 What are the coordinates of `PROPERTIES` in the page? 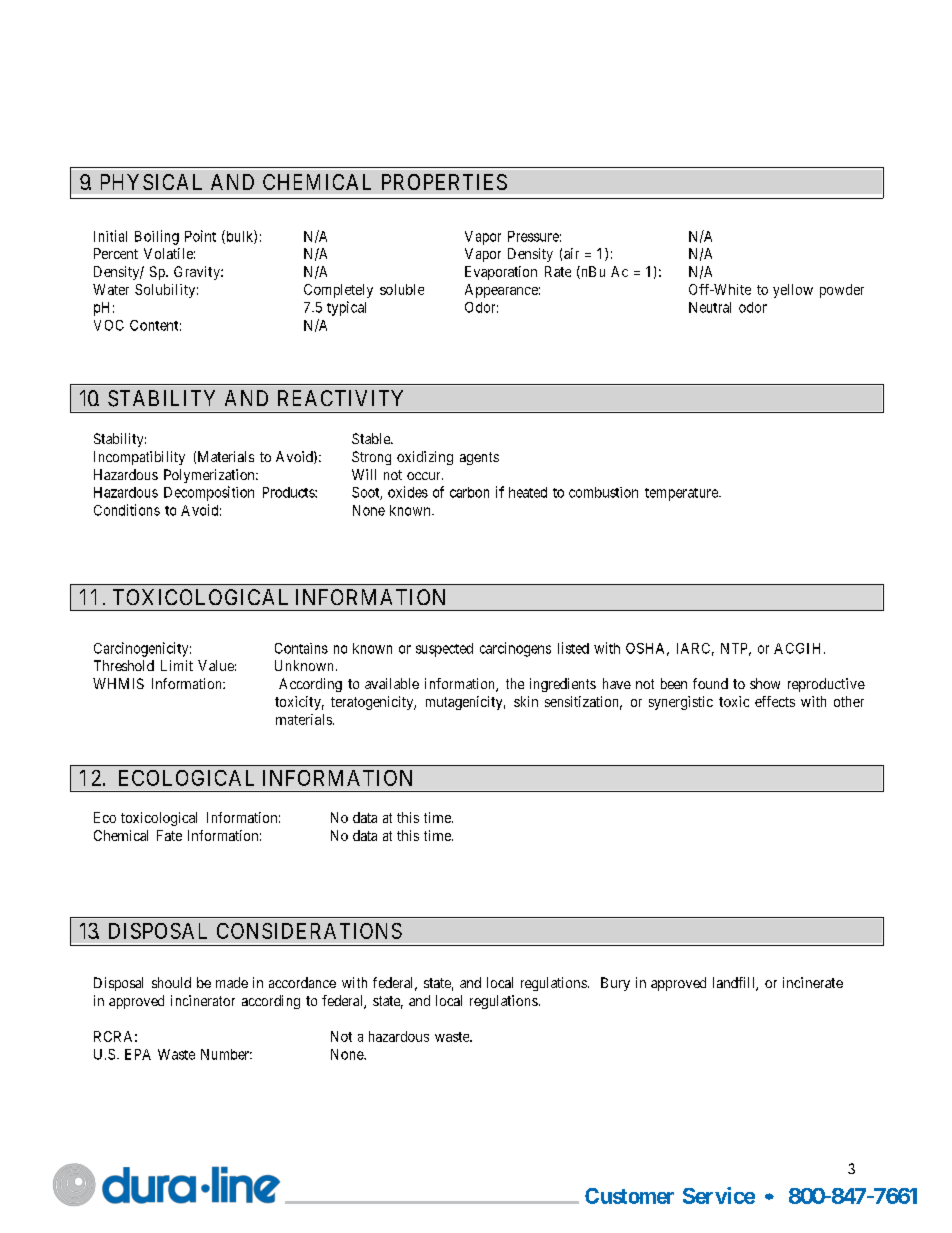 It's located at (444, 182).
